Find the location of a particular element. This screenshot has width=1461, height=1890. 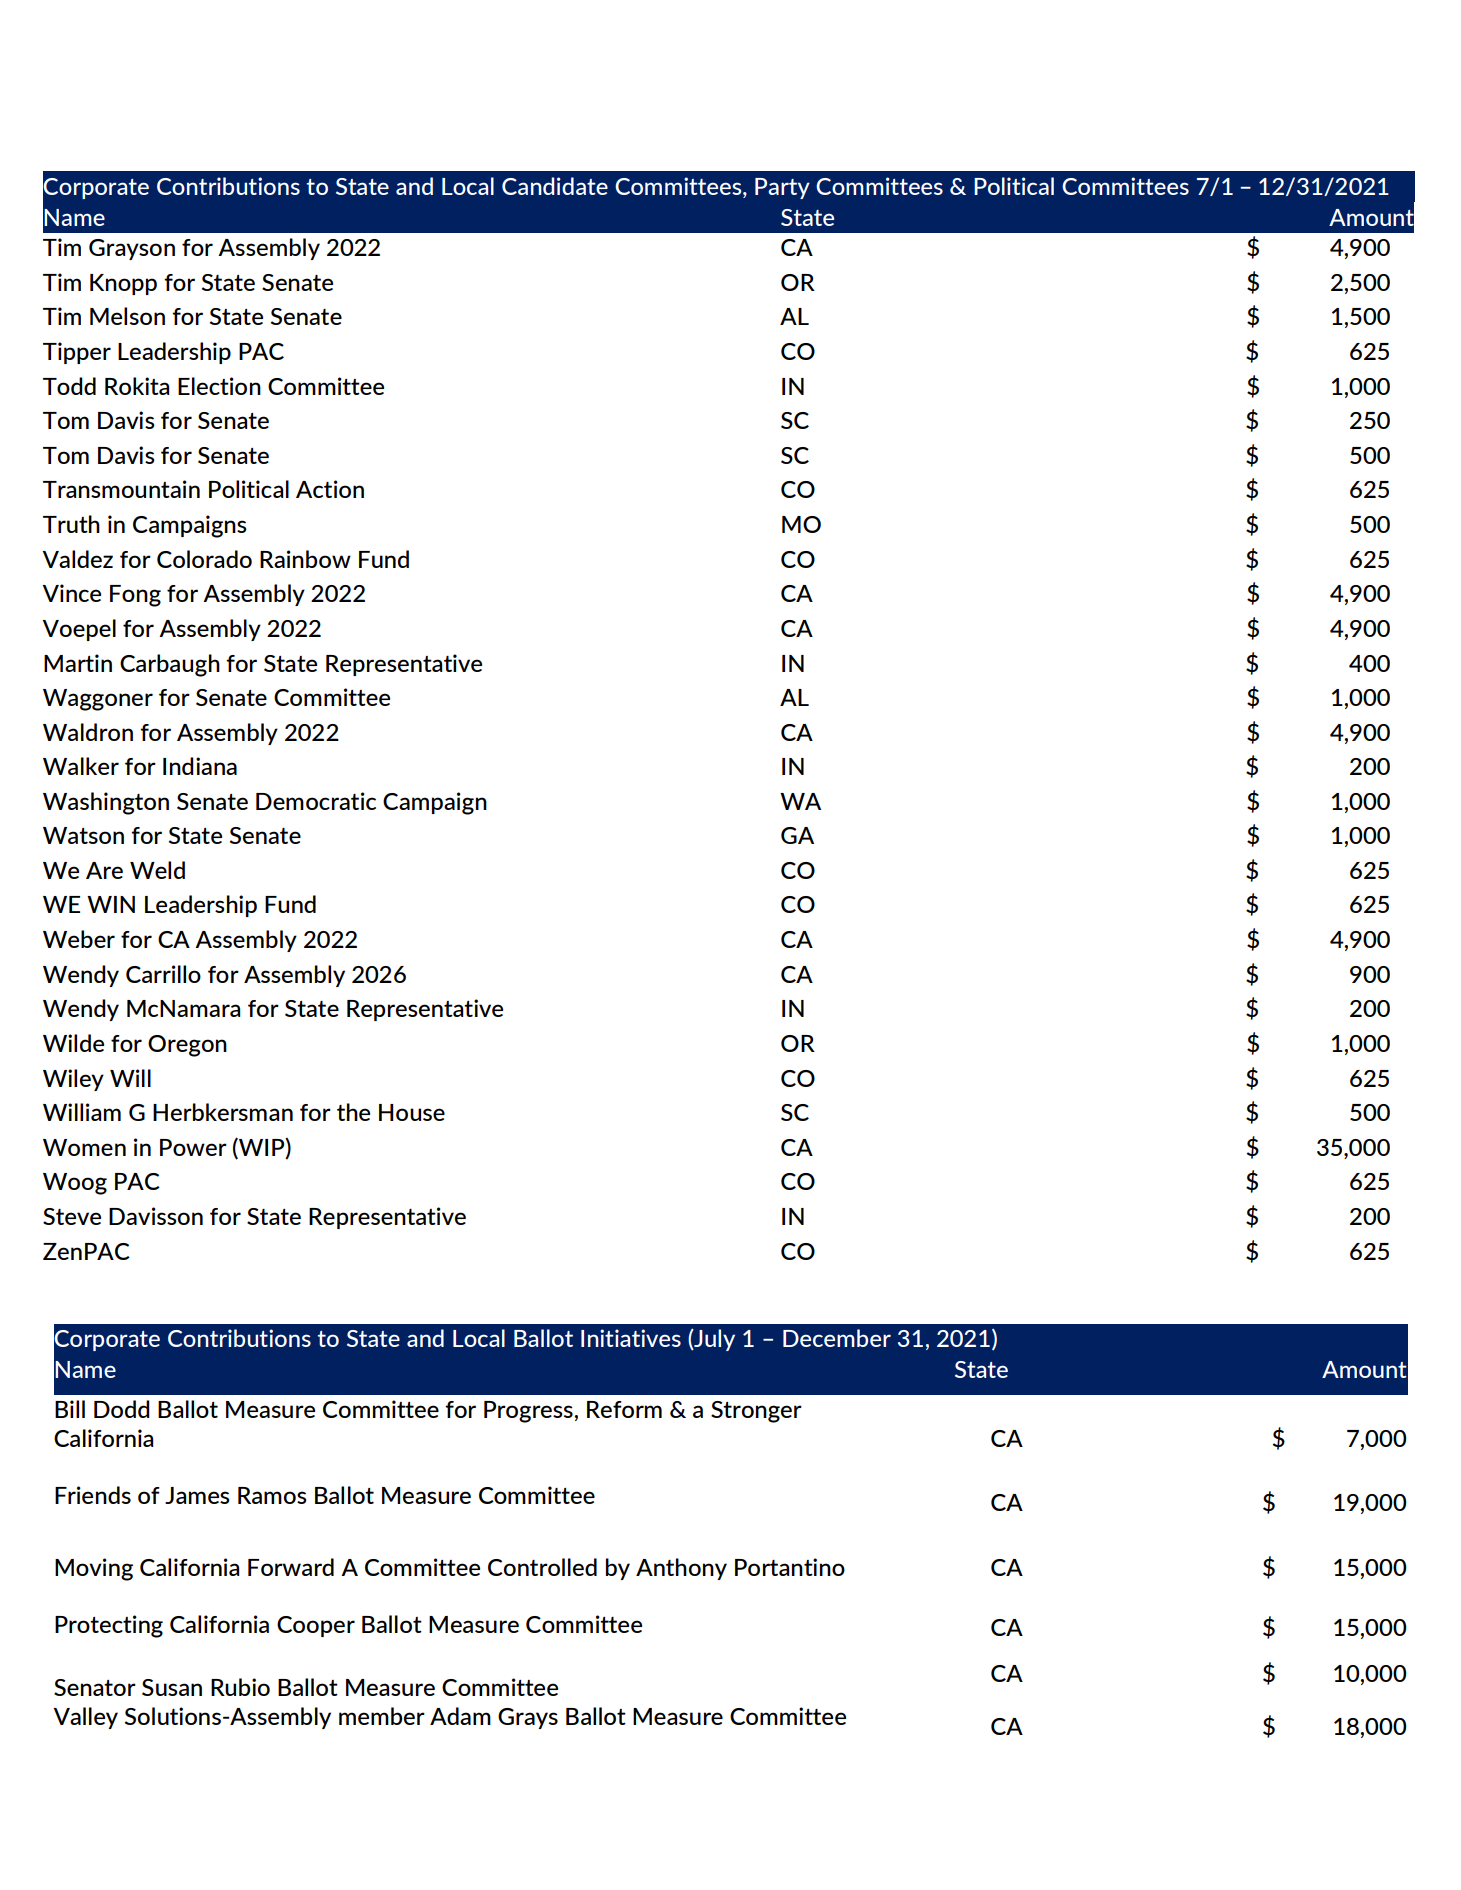

Indiana is located at coordinates (200, 766).
